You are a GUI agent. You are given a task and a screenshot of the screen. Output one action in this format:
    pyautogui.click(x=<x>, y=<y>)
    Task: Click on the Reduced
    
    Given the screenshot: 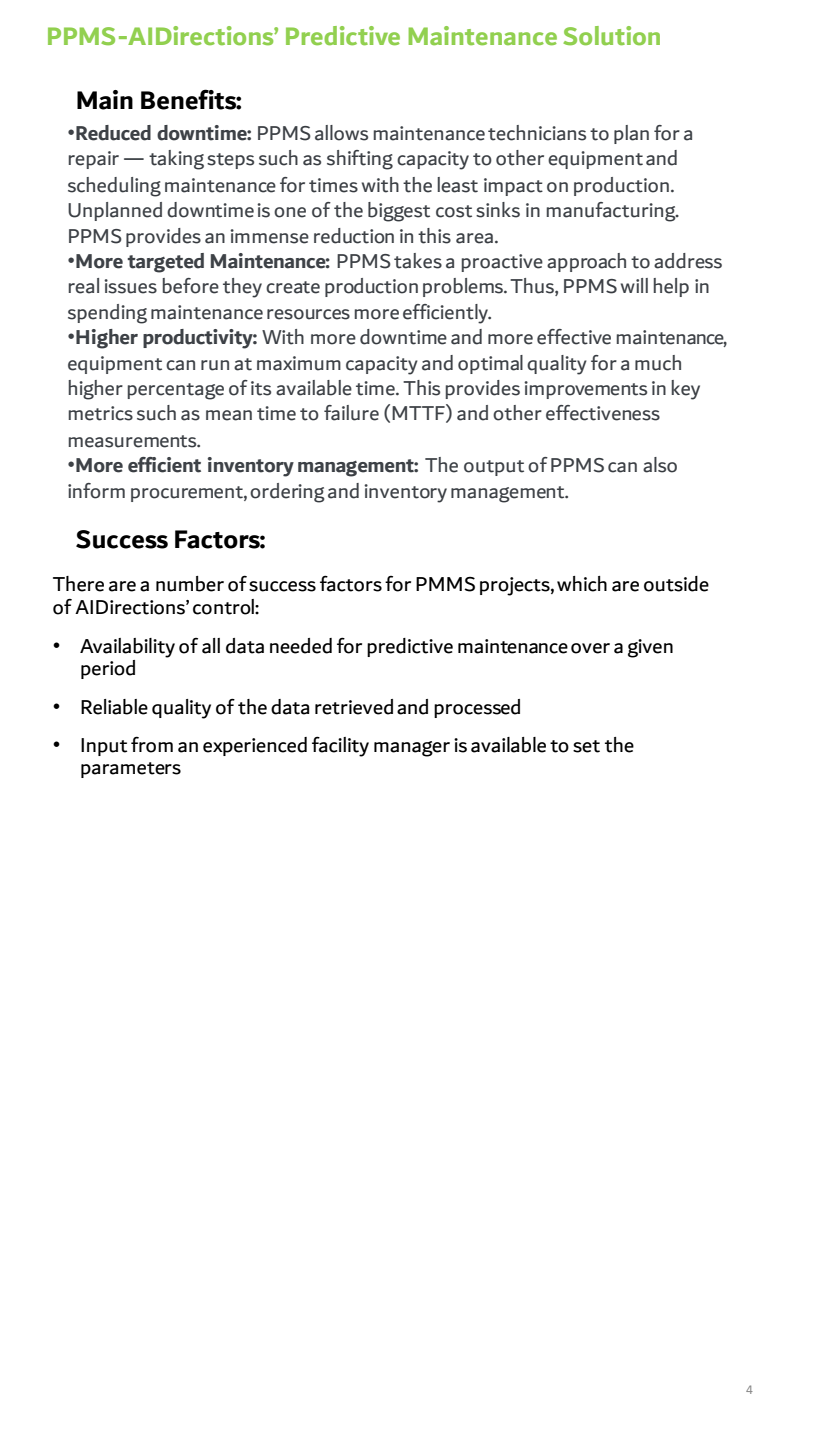 What is the action you would take?
    pyautogui.click(x=113, y=133)
